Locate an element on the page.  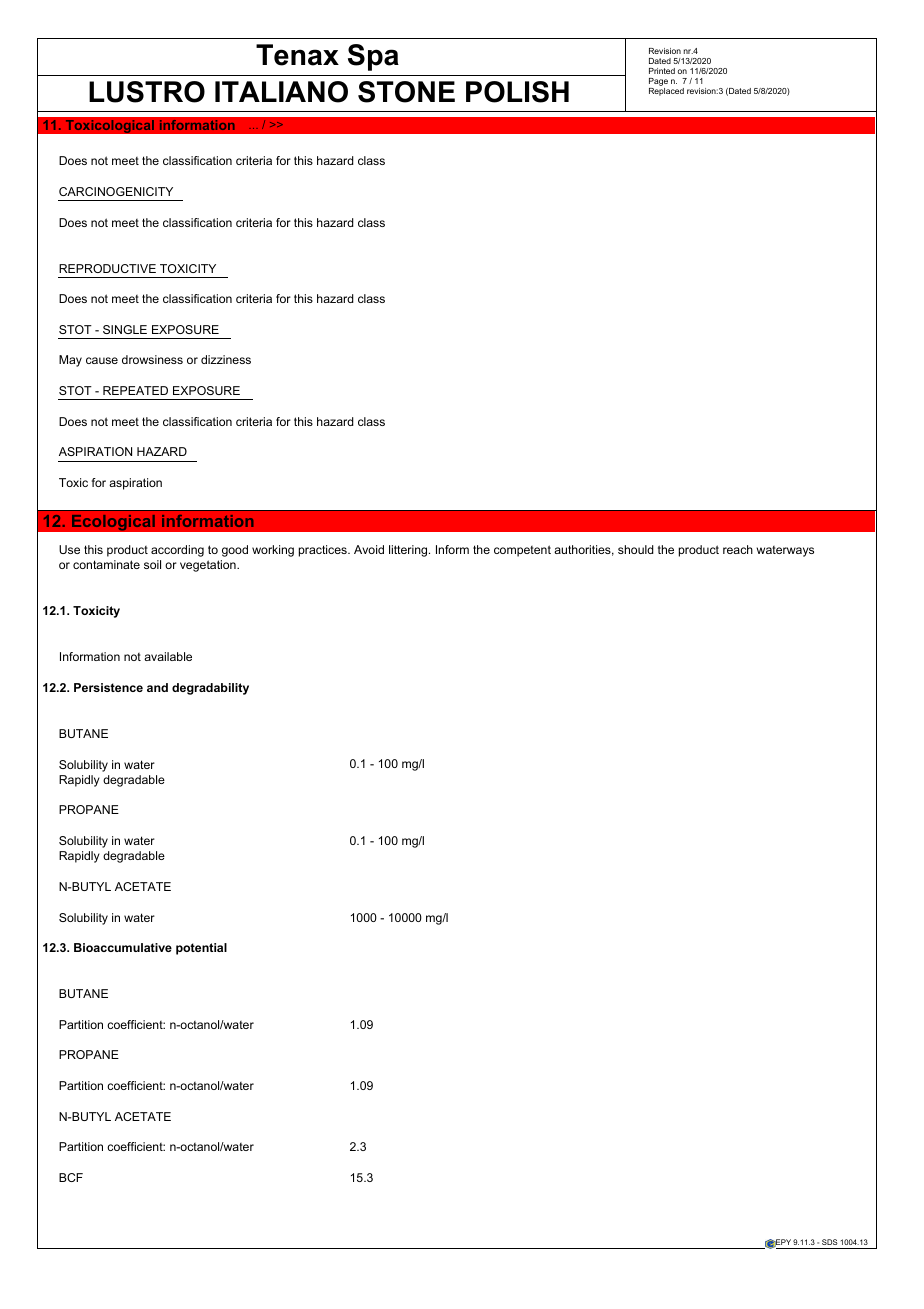
littering is located at coordinates (409, 551).
